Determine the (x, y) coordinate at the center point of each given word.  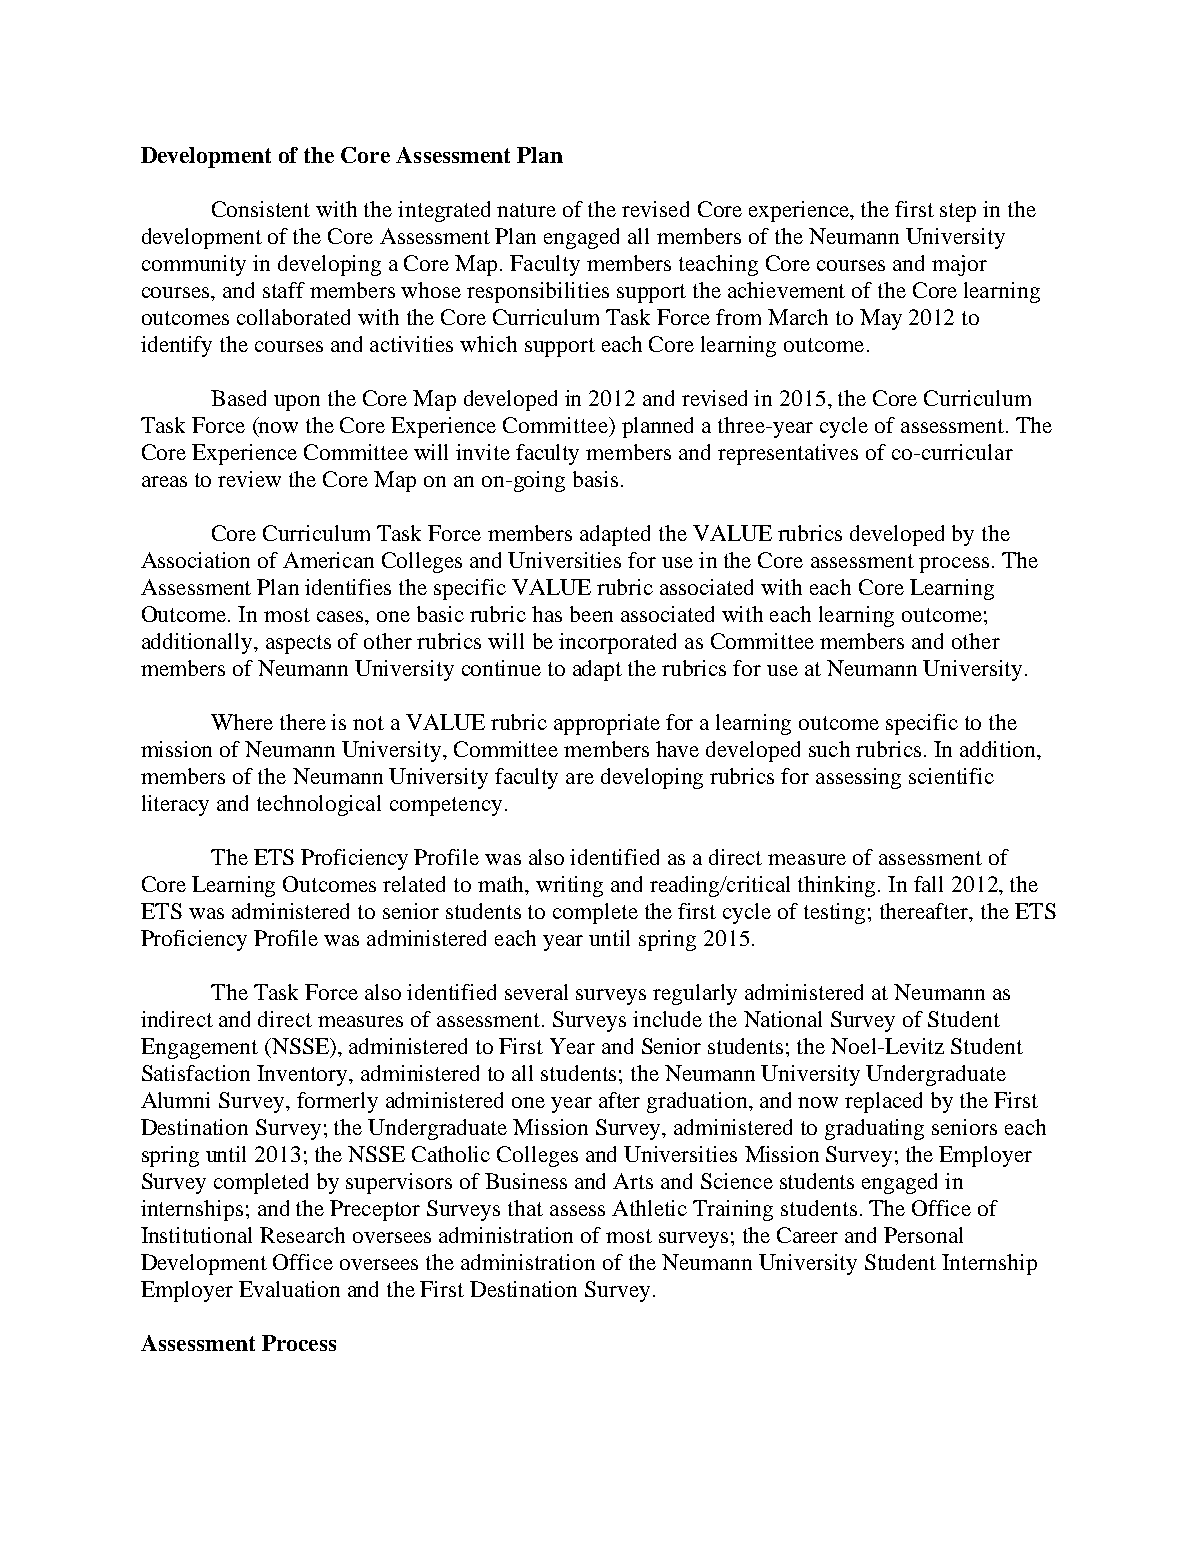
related (414, 884)
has (547, 614)
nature (526, 210)
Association (195, 560)
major (959, 265)
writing (569, 886)
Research (302, 1235)
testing (834, 913)
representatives (788, 454)
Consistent (261, 209)
